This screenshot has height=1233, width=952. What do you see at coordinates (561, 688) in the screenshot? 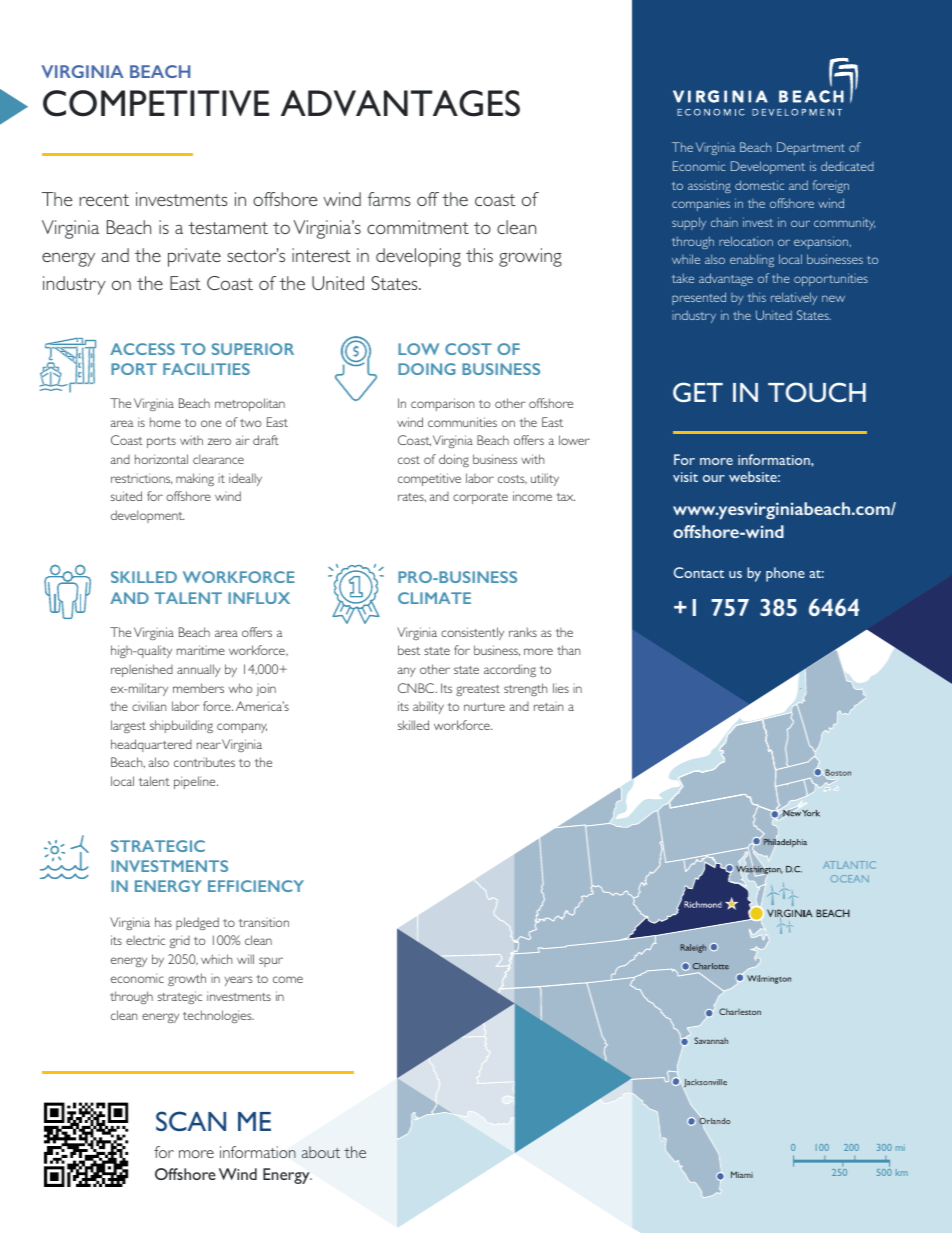
I see `lies` at bounding box center [561, 688].
